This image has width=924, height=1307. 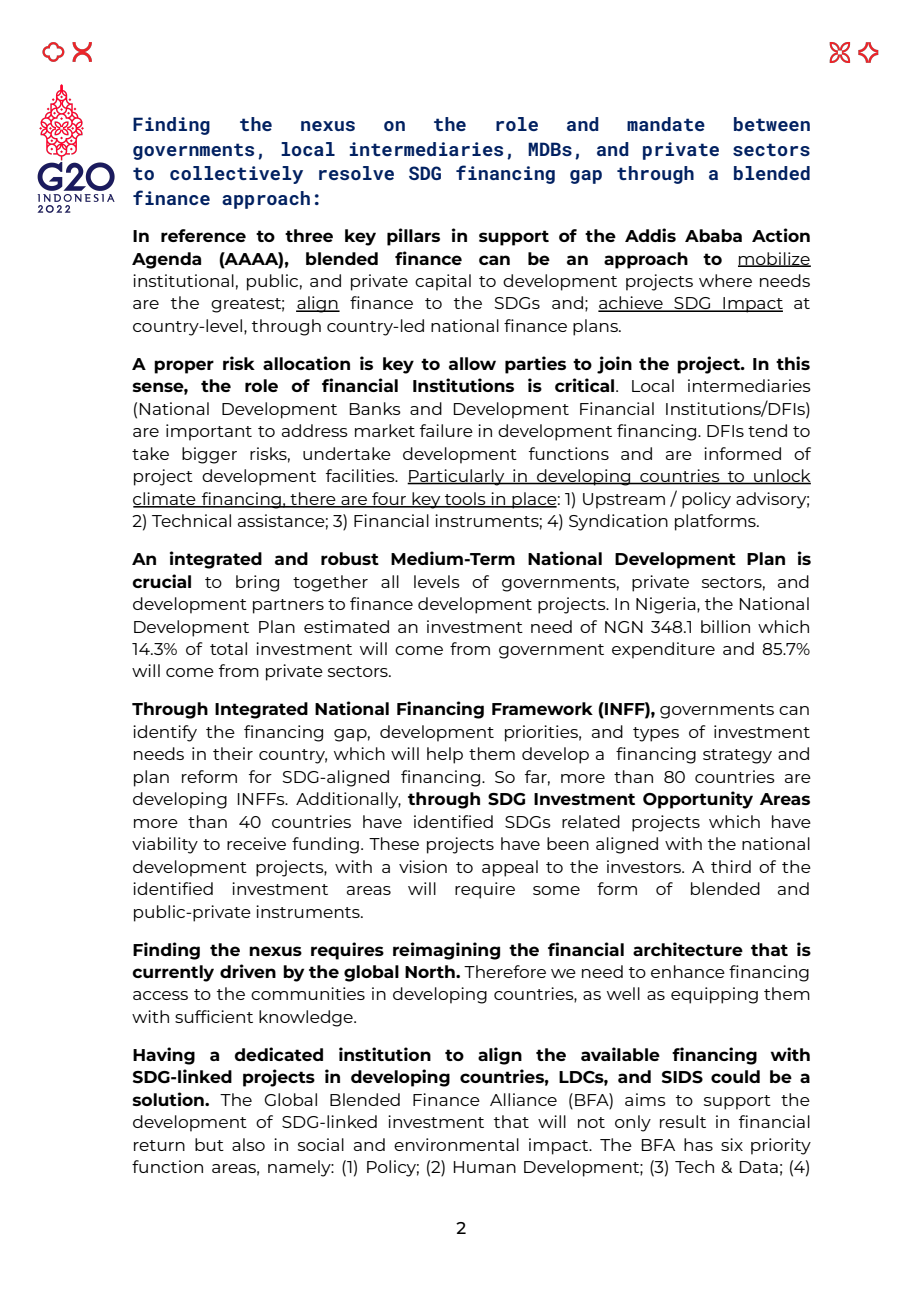 What do you see at coordinates (698, 800) in the image?
I see `Opportunity` at bounding box center [698, 800].
